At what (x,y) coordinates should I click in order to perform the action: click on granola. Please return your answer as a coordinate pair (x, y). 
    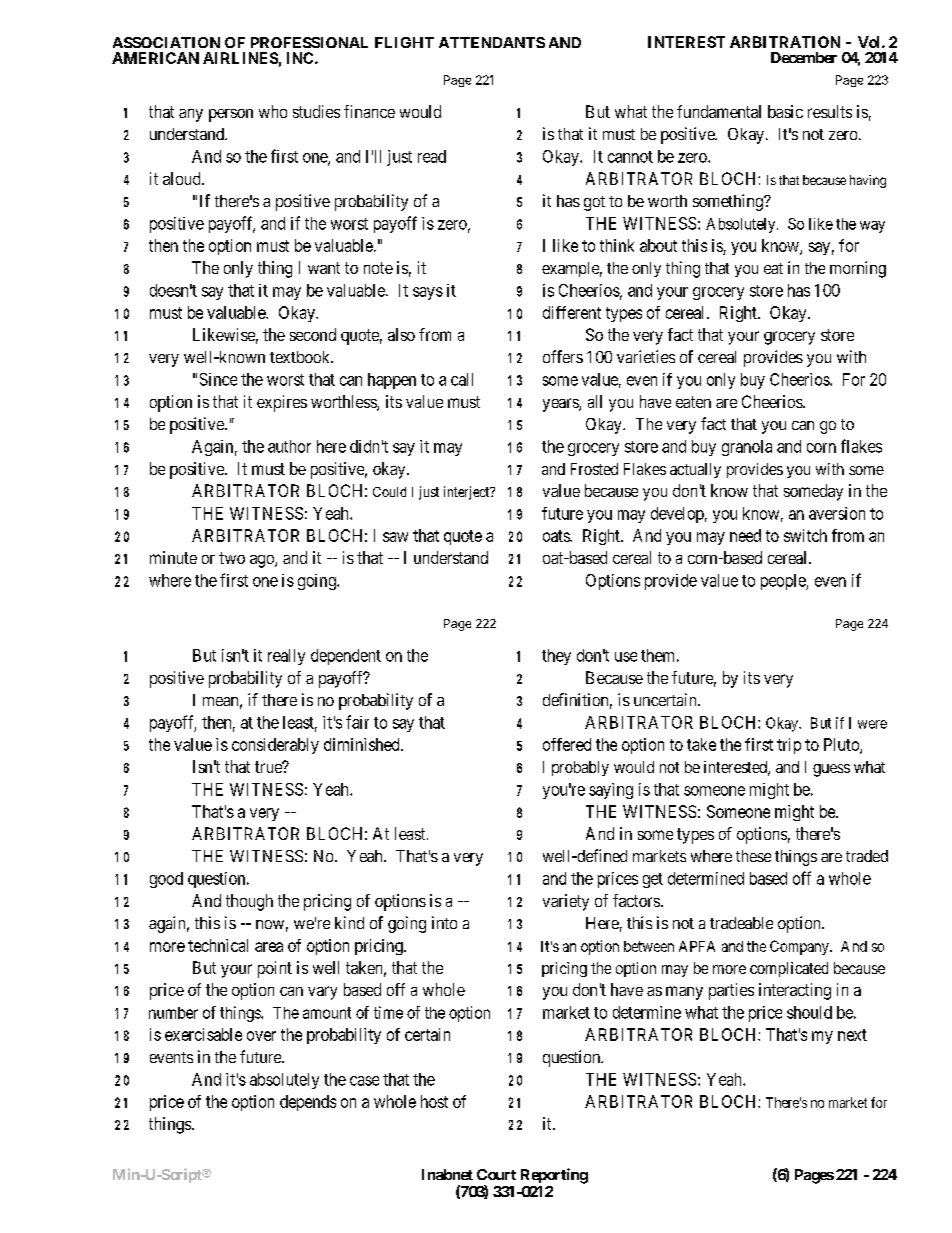
    Looking at the image, I should click on (747, 448).
